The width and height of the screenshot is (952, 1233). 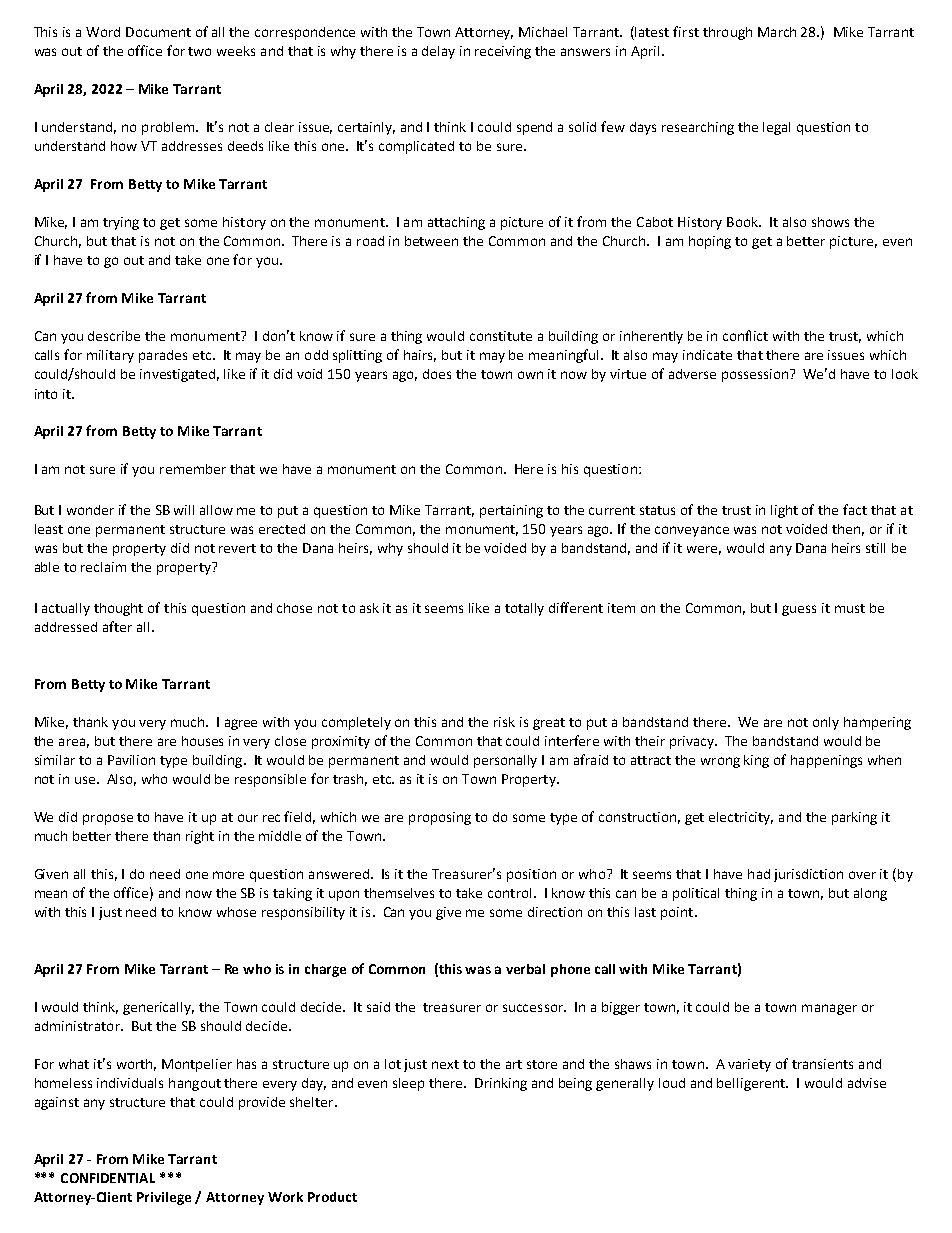 What do you see at coordinates (408, 1084) in the screenshot?
I see `sleep` at bounding box center [408, 1084].
